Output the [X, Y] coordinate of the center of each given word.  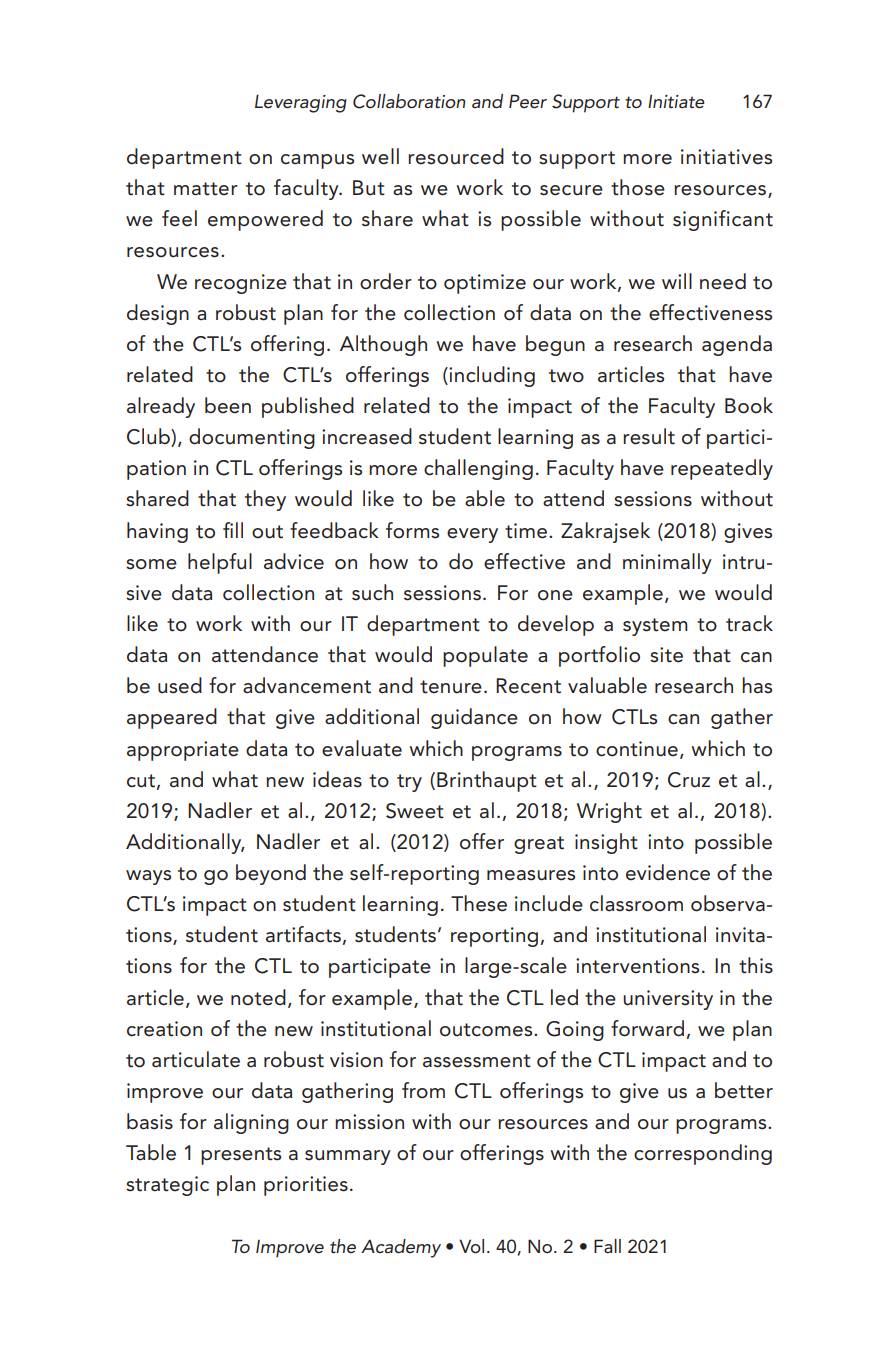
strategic [167, 1186]
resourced [456, 156]
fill [233, 530]
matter [206, 189]
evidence [668, 872]
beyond [271, 874]
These [479, 903]
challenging [478, 469]
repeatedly [722, 469]
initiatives [726, 157]
